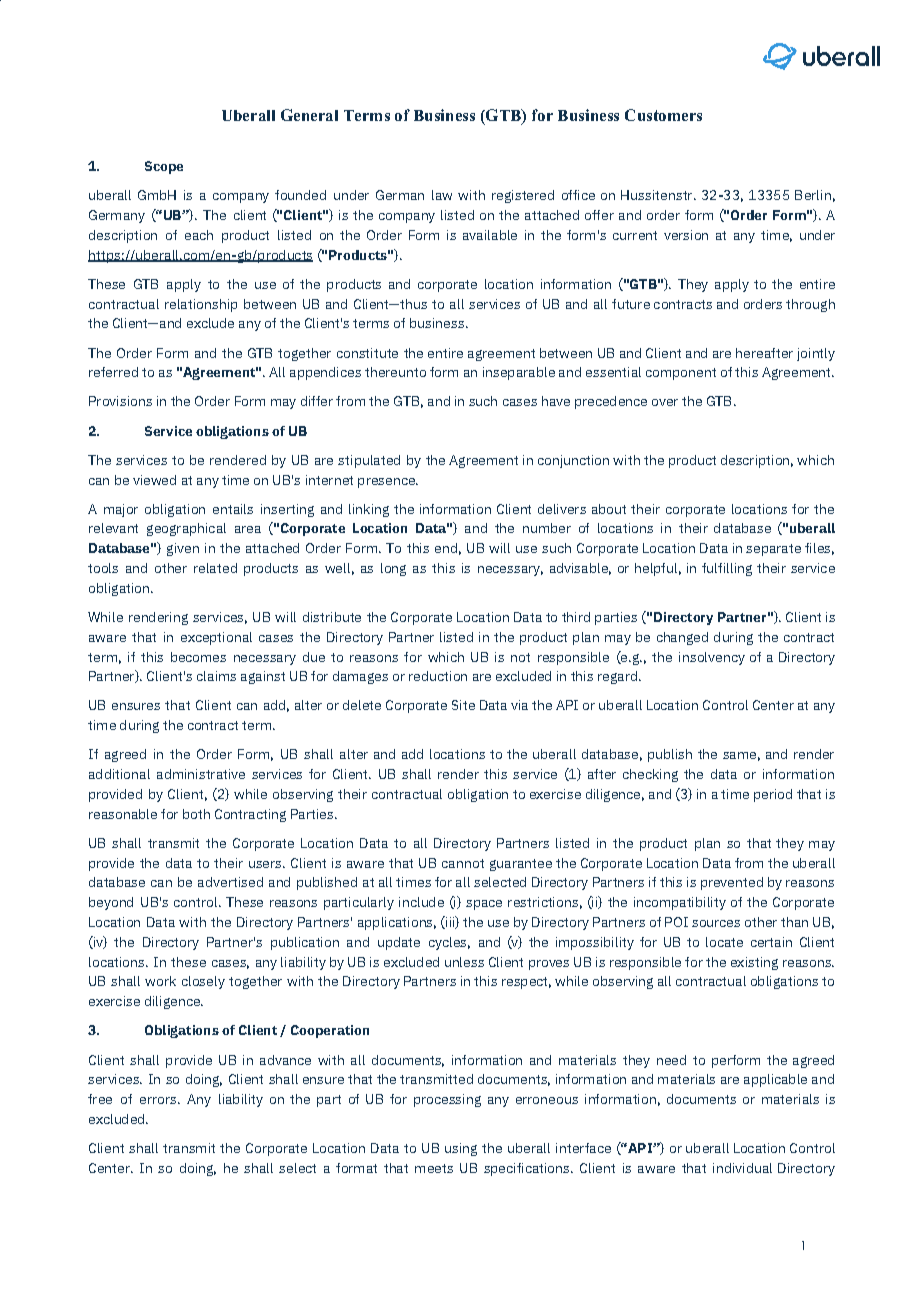 The image size is (924, 1308). Describe the element at coordinates (164, 167) in the screenshot. I see `Scope` at that location.
